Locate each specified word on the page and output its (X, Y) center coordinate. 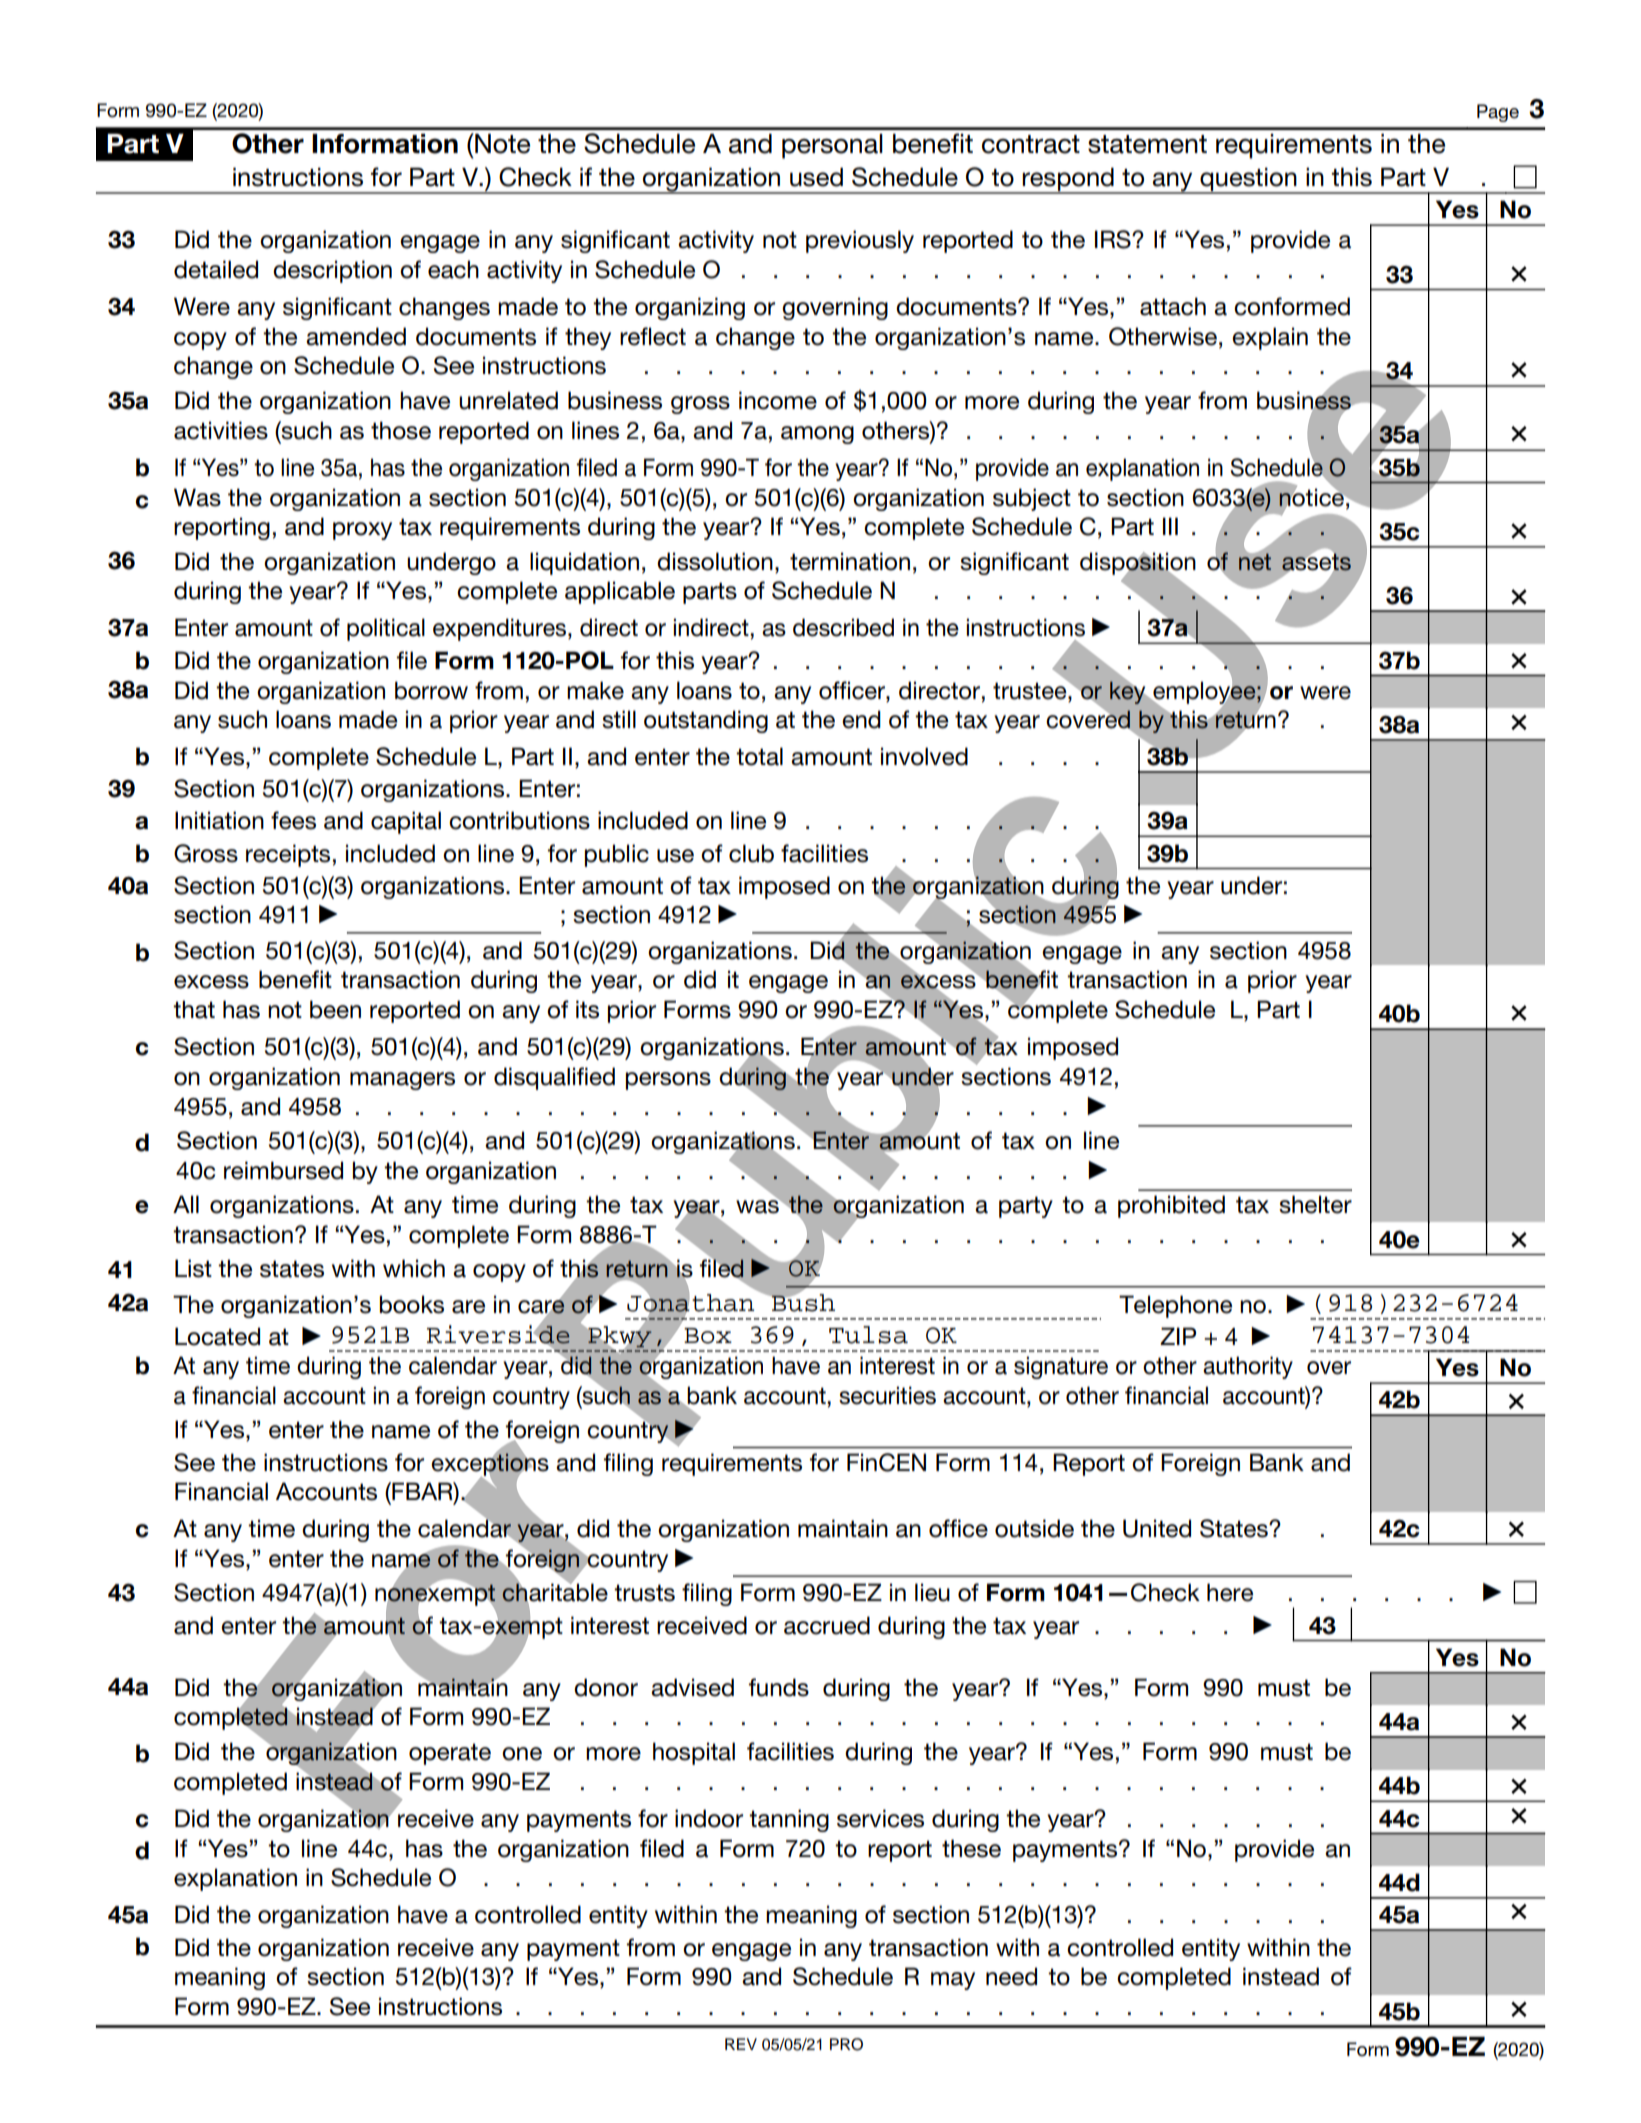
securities (887, 1395)
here (1230, 1592)
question (1248, 180)
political (386, 629)
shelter (1315, 1204)
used (816, 177)
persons (668, 1081)
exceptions (490, 1464)
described (843, 627)
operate (450, 1754)
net (1255, 561)
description (332, 271)
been (335, 1009)
